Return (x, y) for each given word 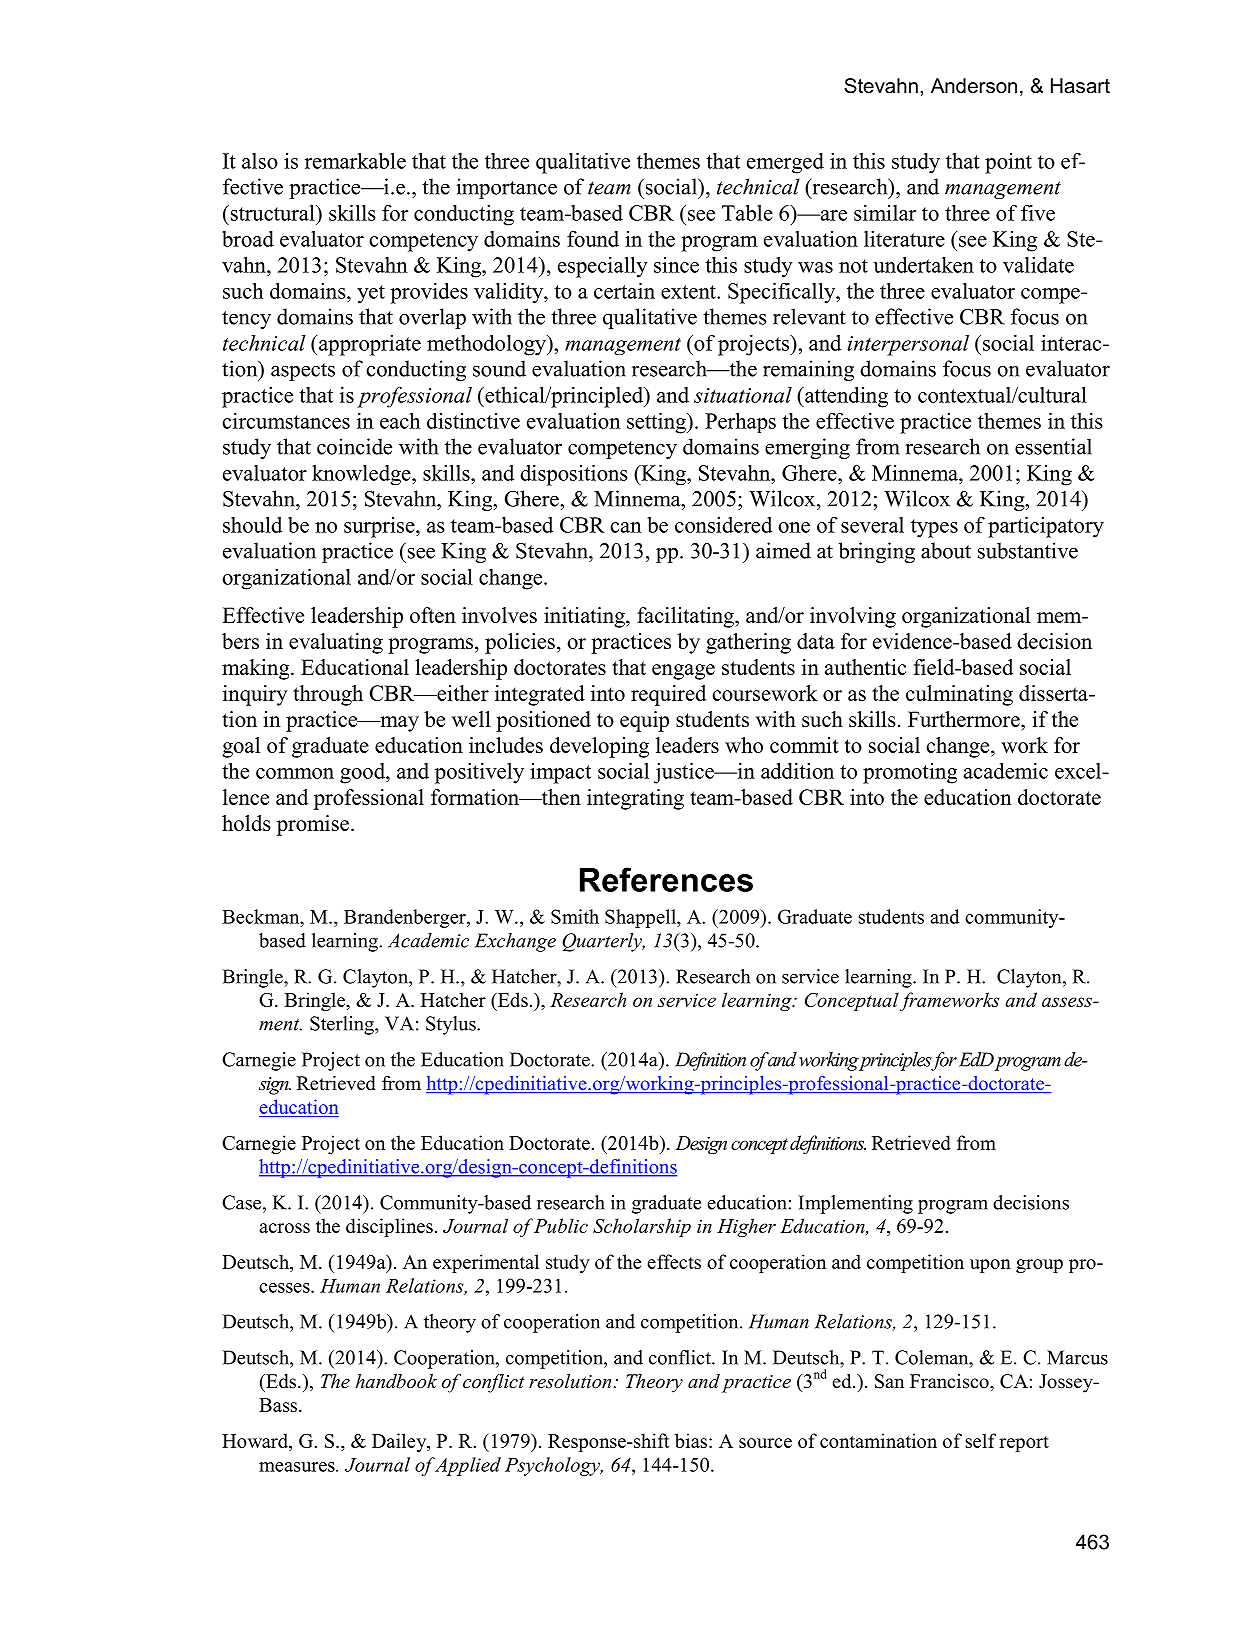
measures (298, 1467)
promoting (910, 773)
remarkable (355, 160)
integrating (635, 799)
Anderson (974, 86)
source (765, 1443)
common (295, 773)
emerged (785, 163)
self (980, 1440)
